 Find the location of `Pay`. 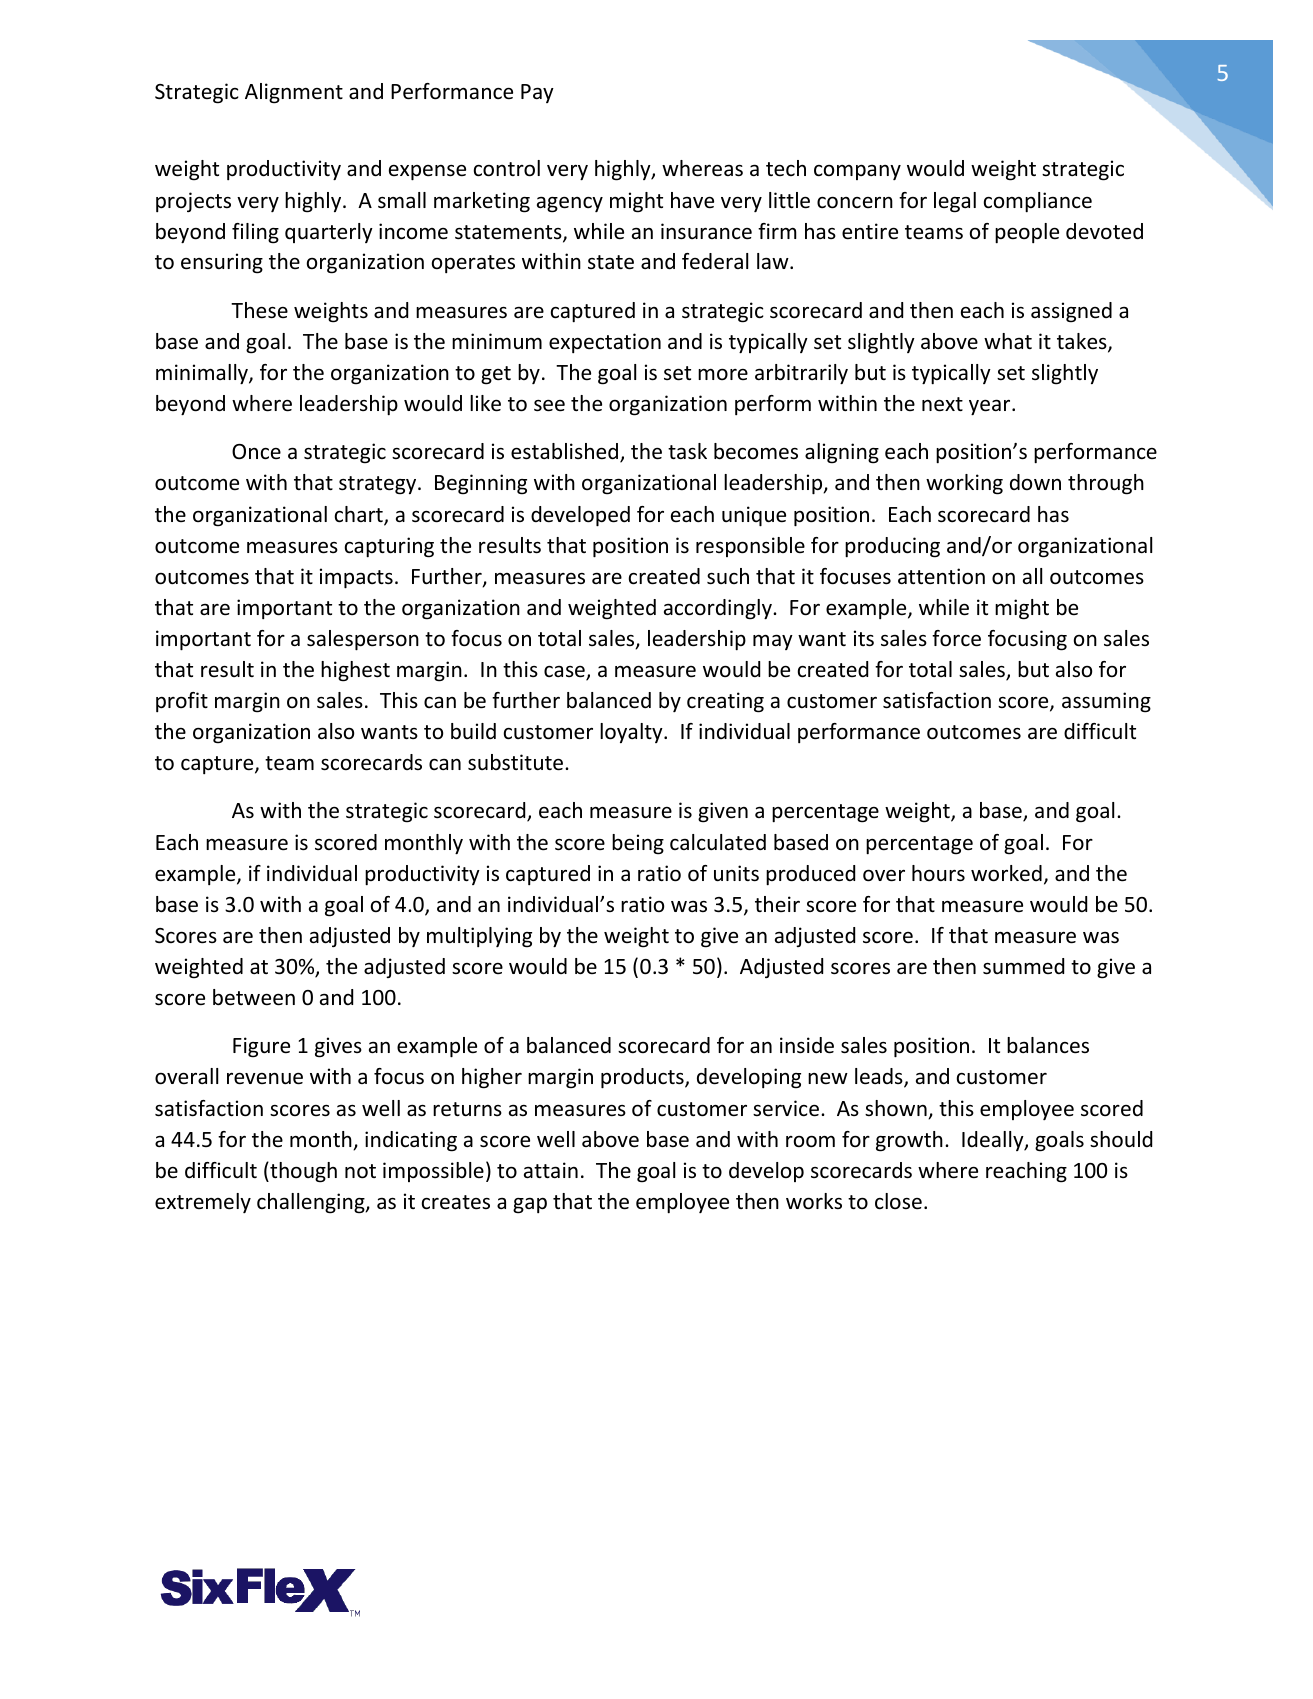

Pay is located at coordinates (537, 93).
